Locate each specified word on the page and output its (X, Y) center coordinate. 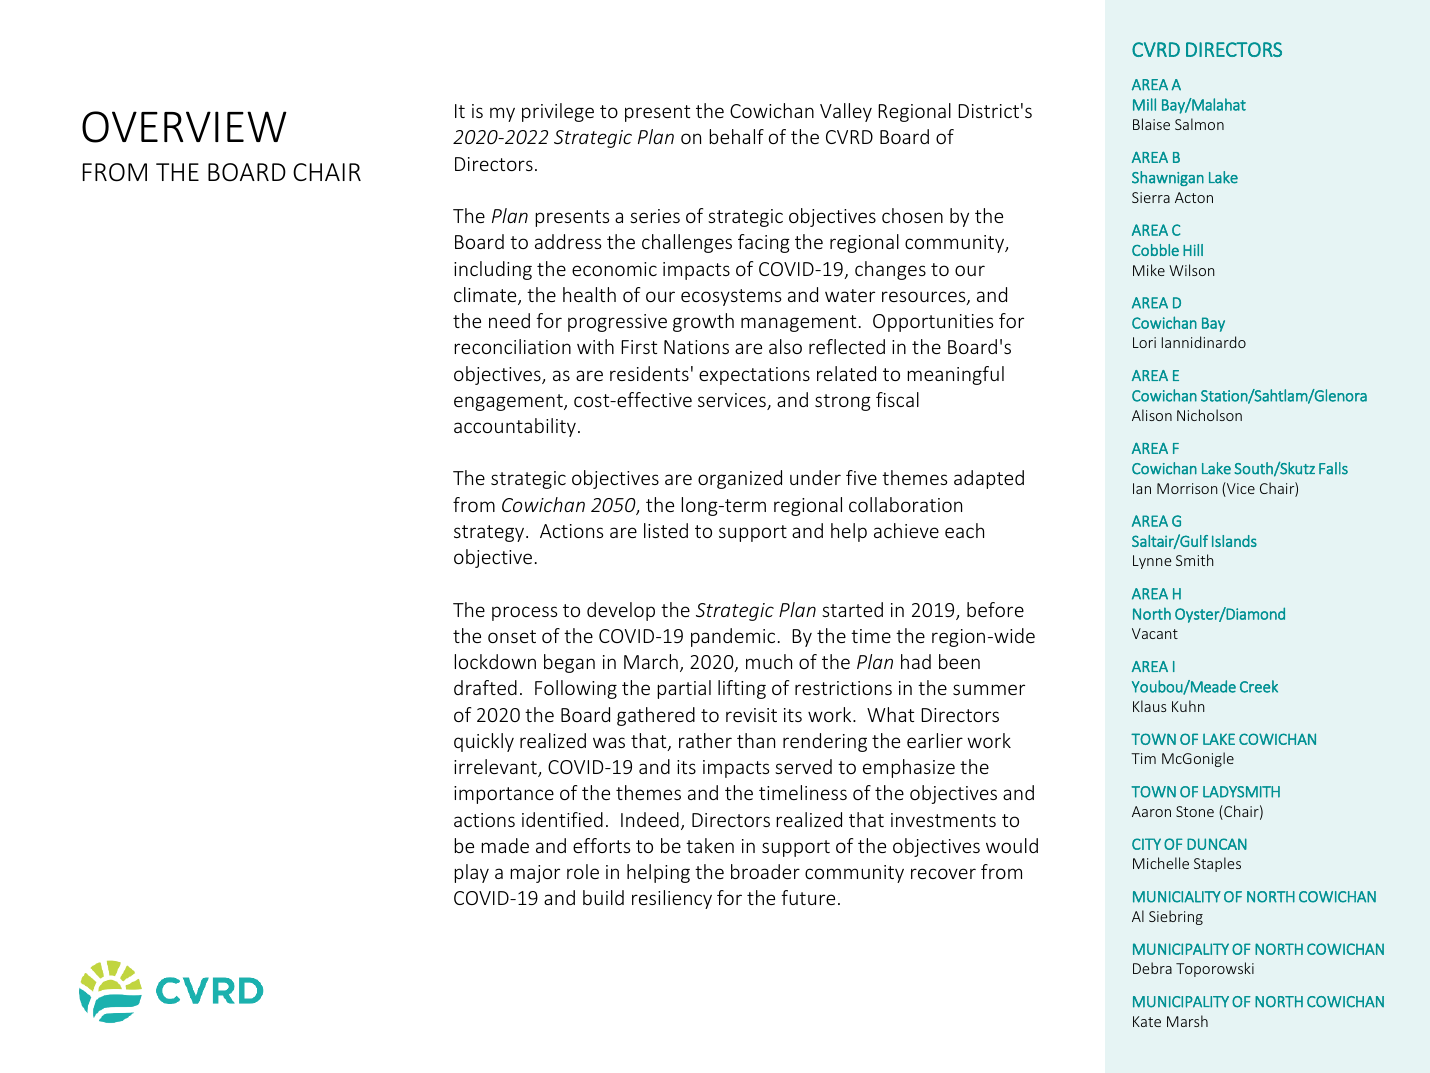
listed (666, 530)
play (471, 873)
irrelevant (496, 768)
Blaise (1151, 124)
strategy (490, 533)
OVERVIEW (184, 127)
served (803, 766)
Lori (1144, 342)
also (785, 346)
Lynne (1152, 562)
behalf (736, 136)
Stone (1195, 811)
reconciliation (512, 346)
